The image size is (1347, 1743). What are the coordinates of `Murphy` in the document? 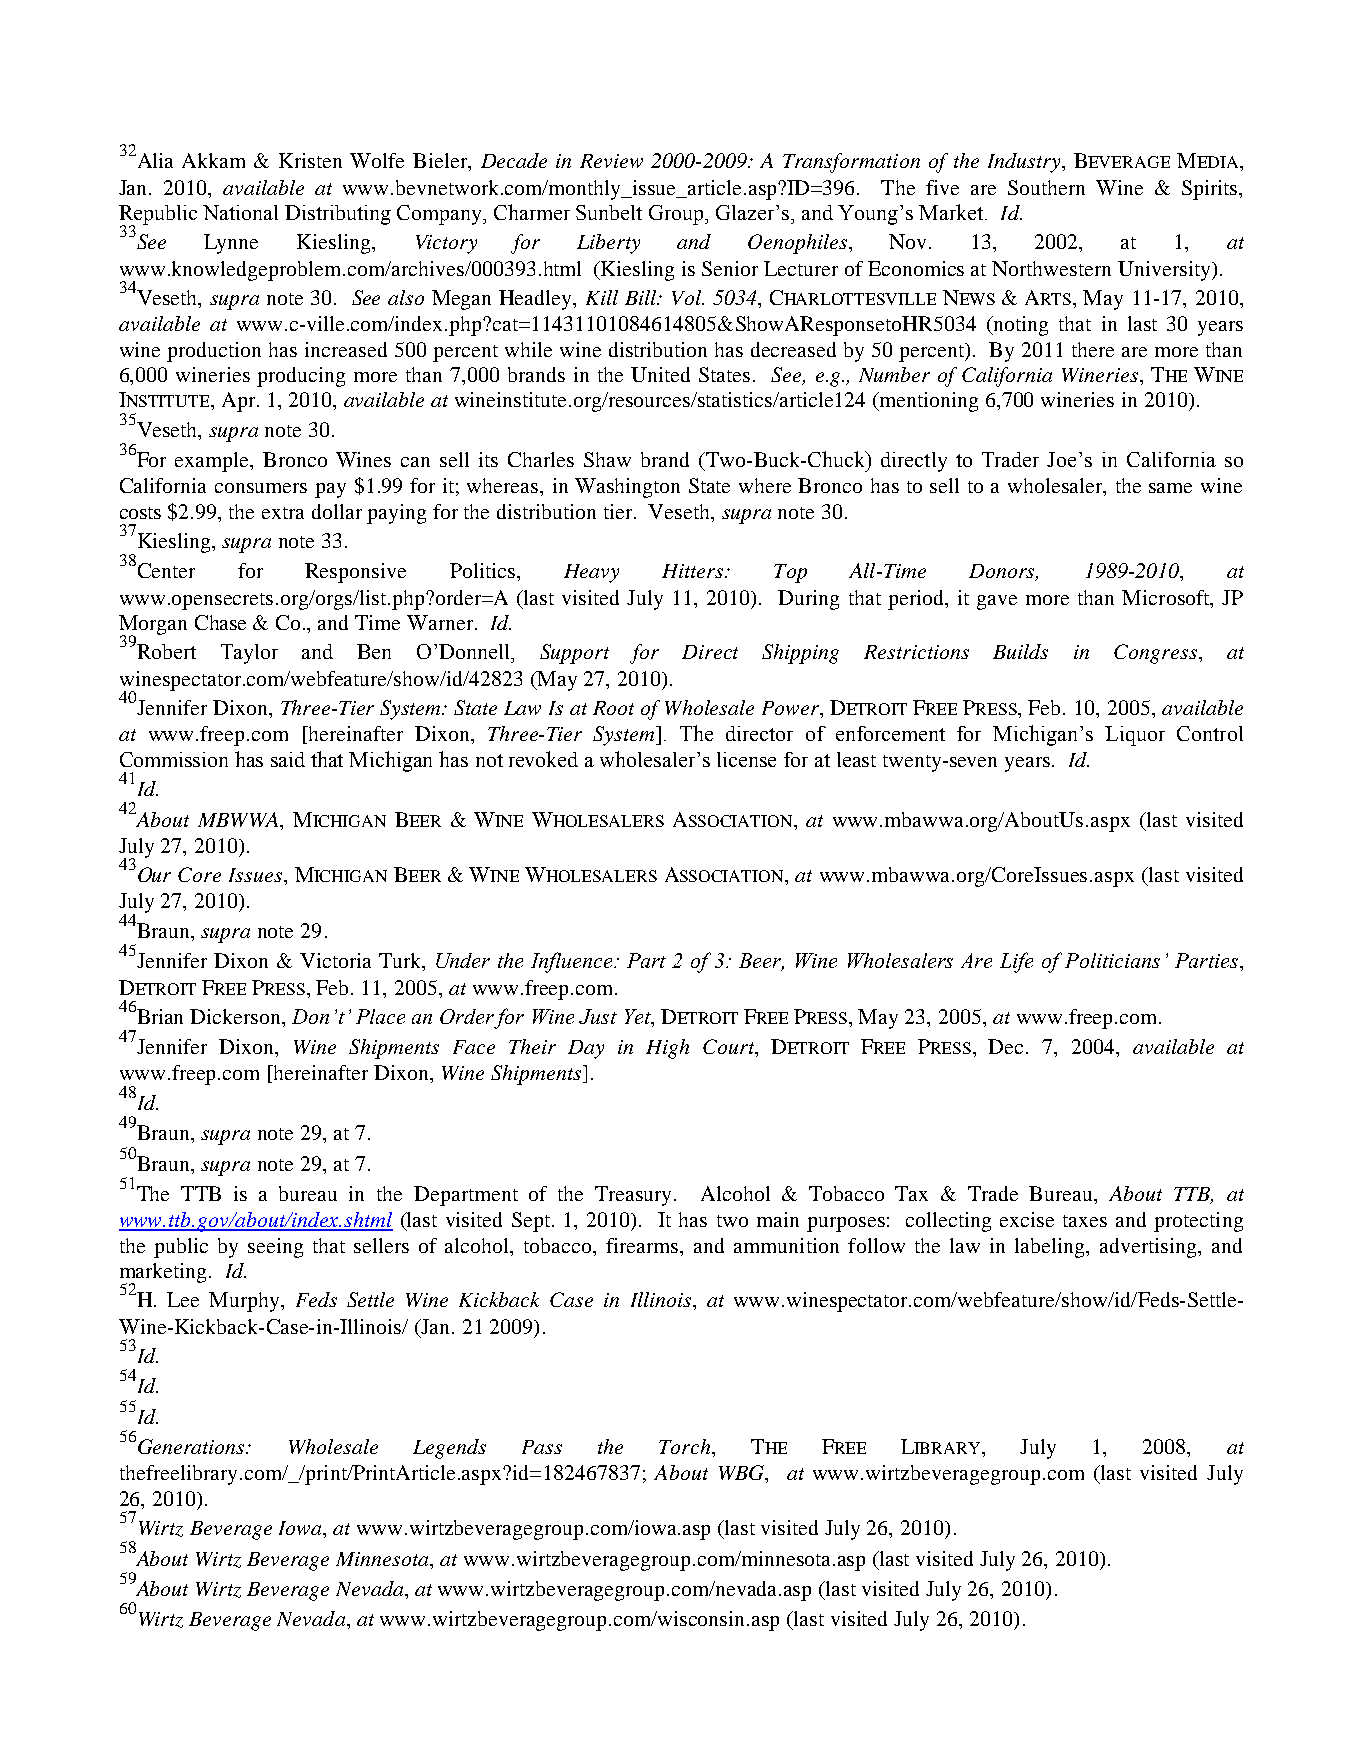 It's located at (245, 1302).
